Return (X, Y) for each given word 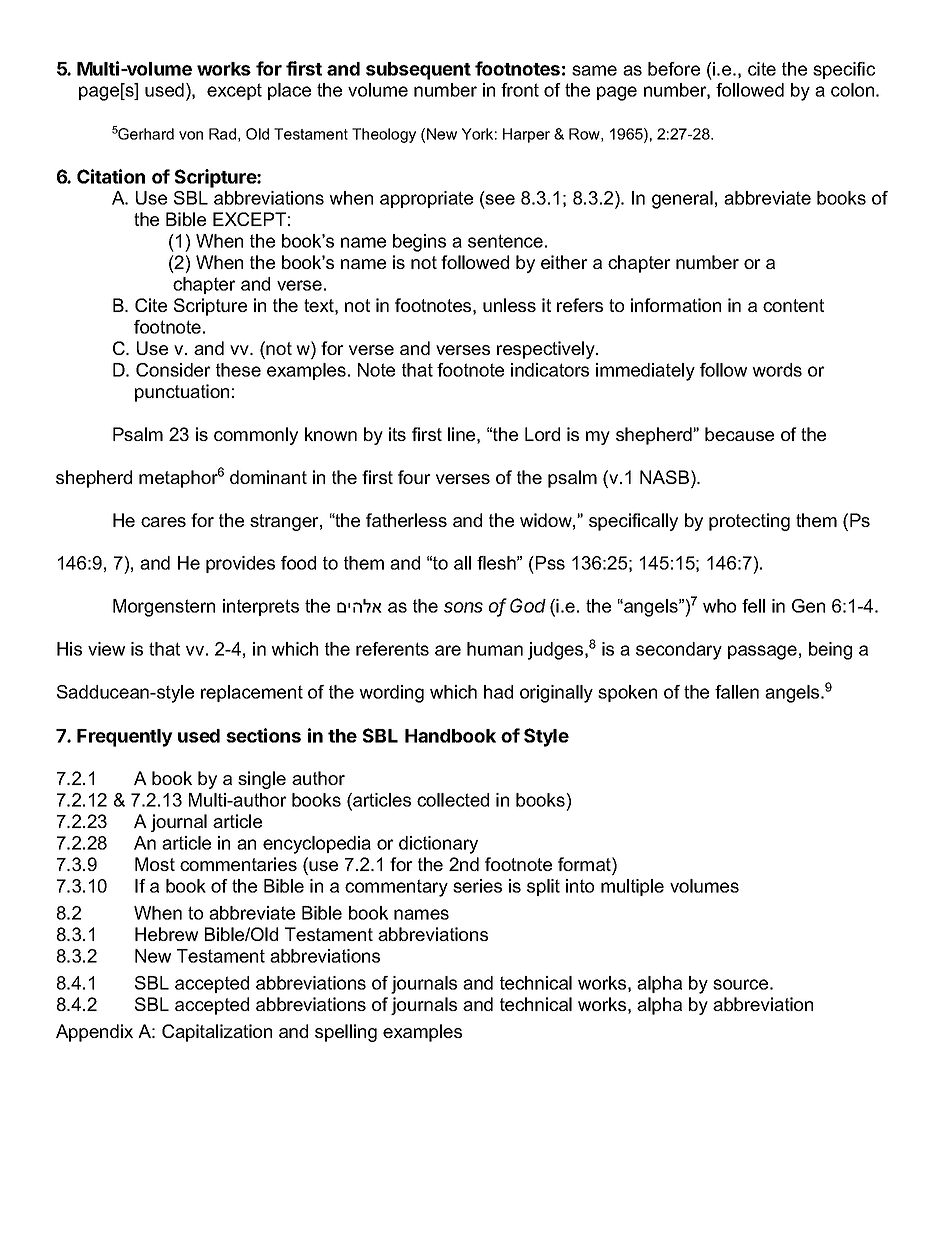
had (498, 692)
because (739, 434)
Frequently (125, 738)
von (191, 135)
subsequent (418, 71)
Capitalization (217, 1033)
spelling (346, 1033)
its (397, 434)
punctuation (182, 393)
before (674, 69)
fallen (737, 692)
